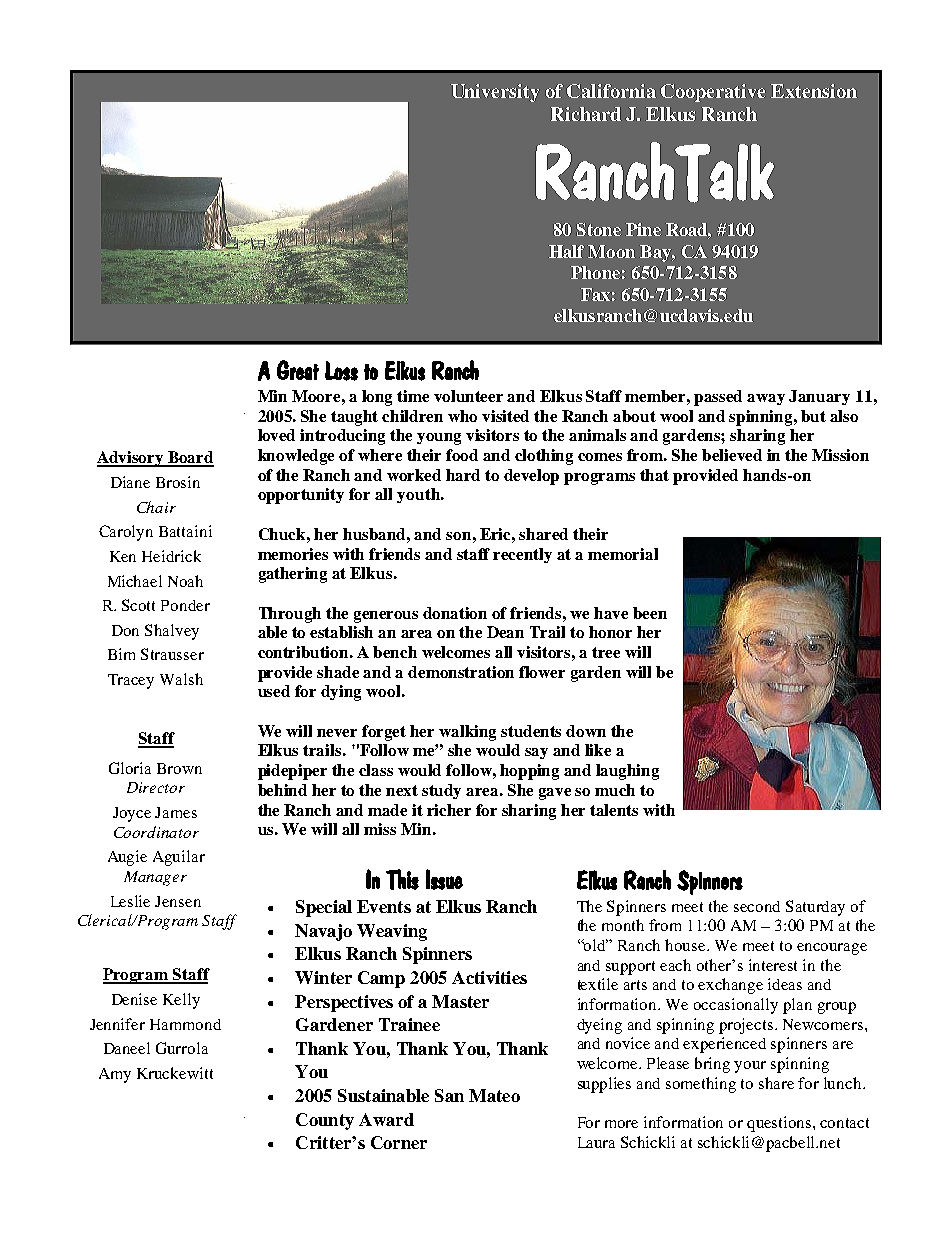 The height and width of the screenshot is (1233, 952). I want to click on University, so click(495, 93).
